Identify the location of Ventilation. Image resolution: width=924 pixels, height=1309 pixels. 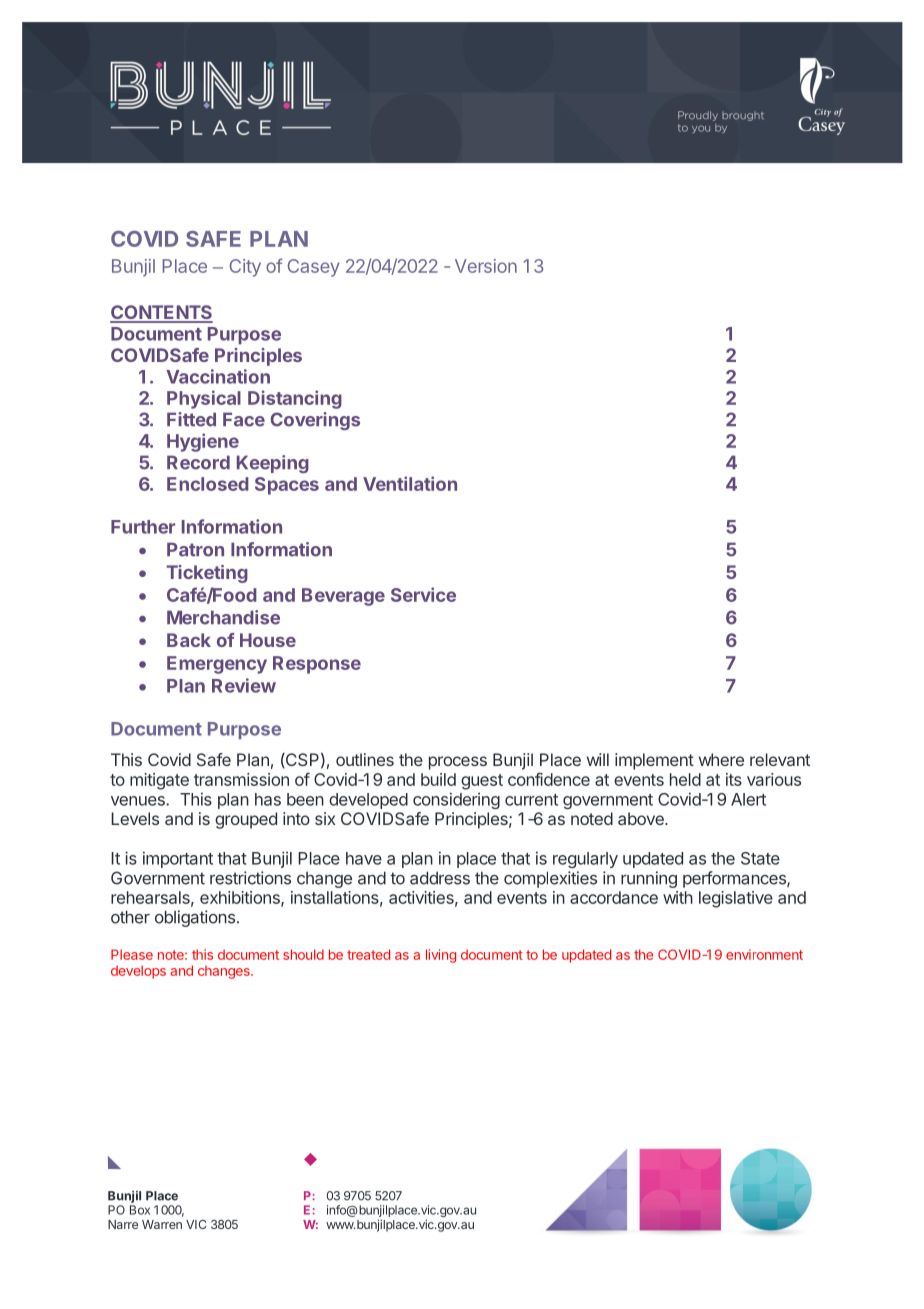
(410, 483).
